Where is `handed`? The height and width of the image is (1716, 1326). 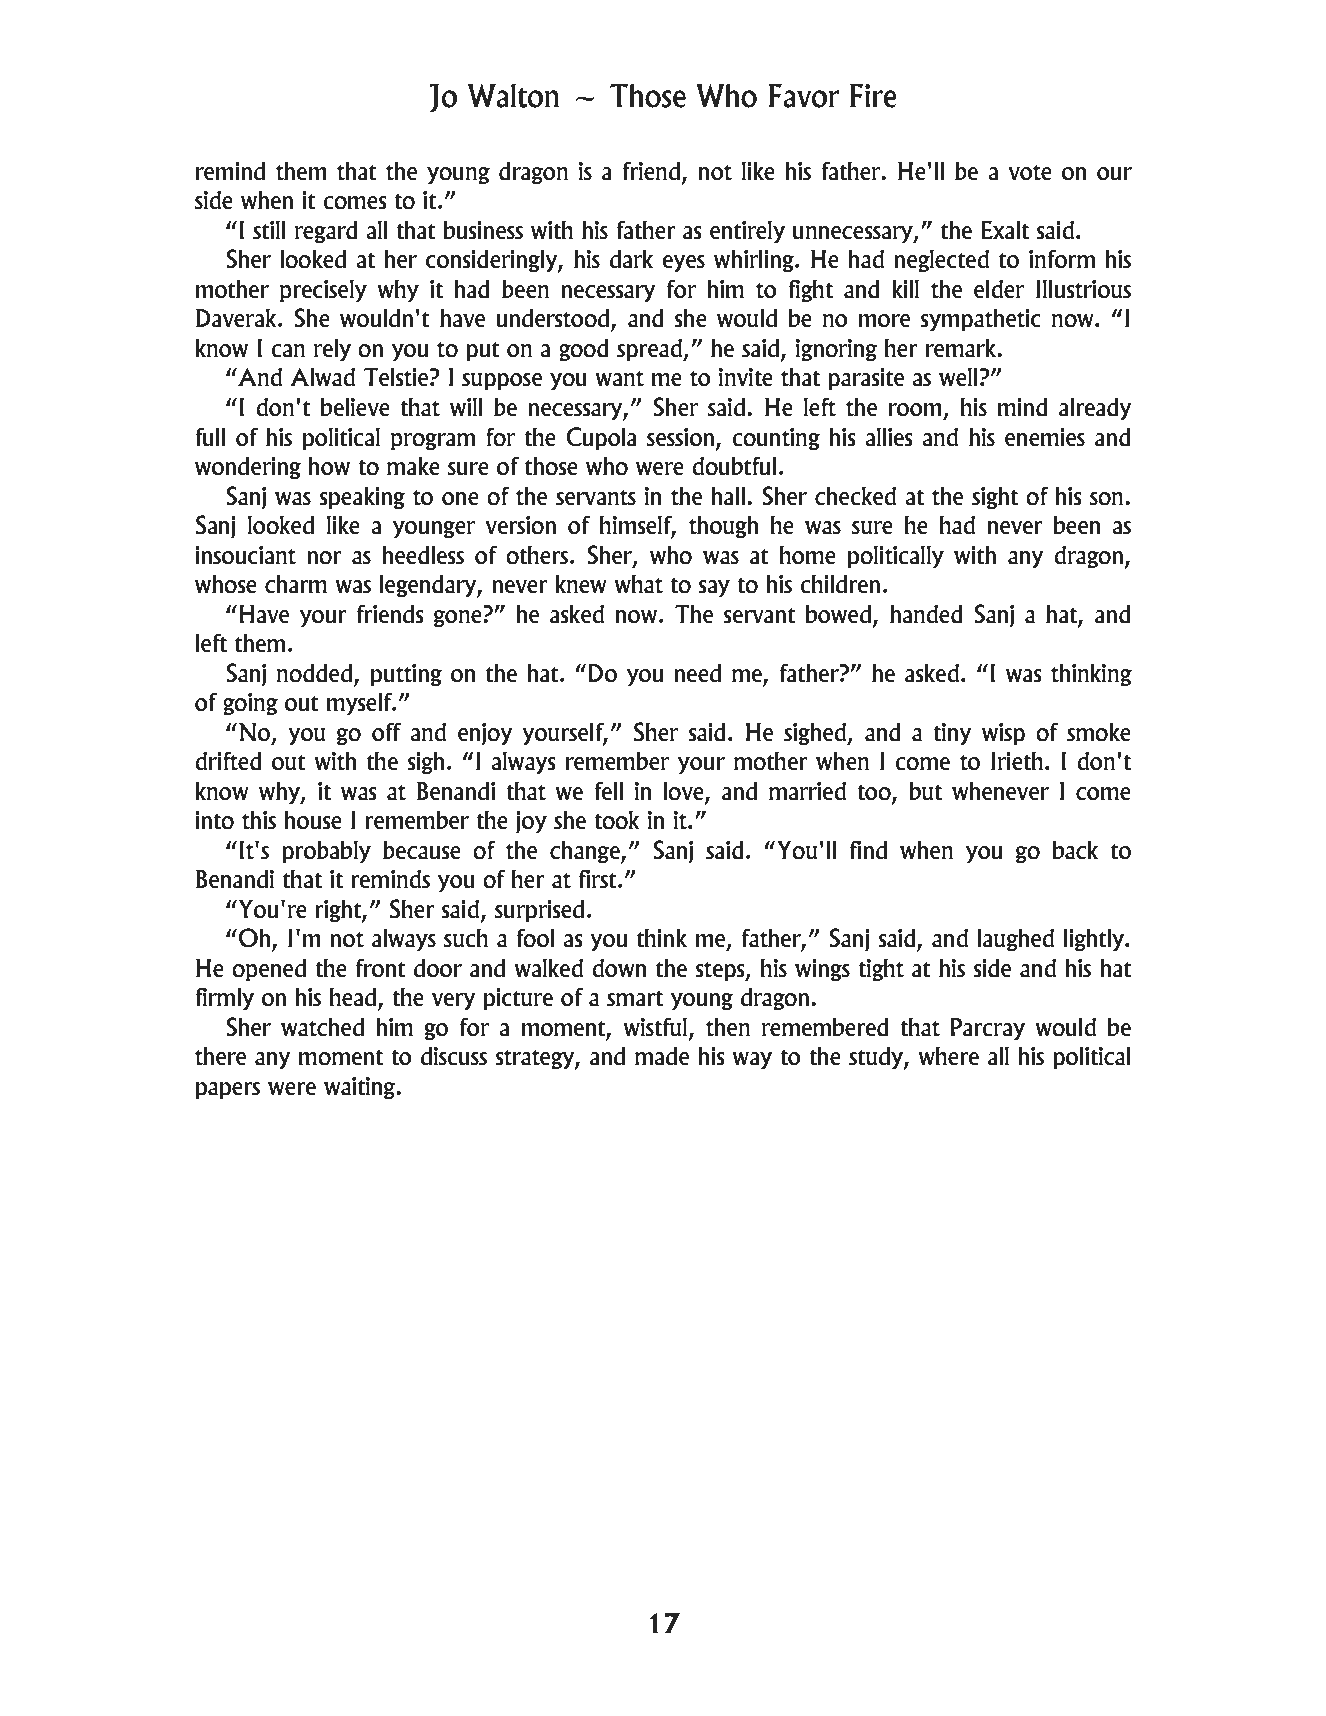 handed is located at coordinates (926, 614).
